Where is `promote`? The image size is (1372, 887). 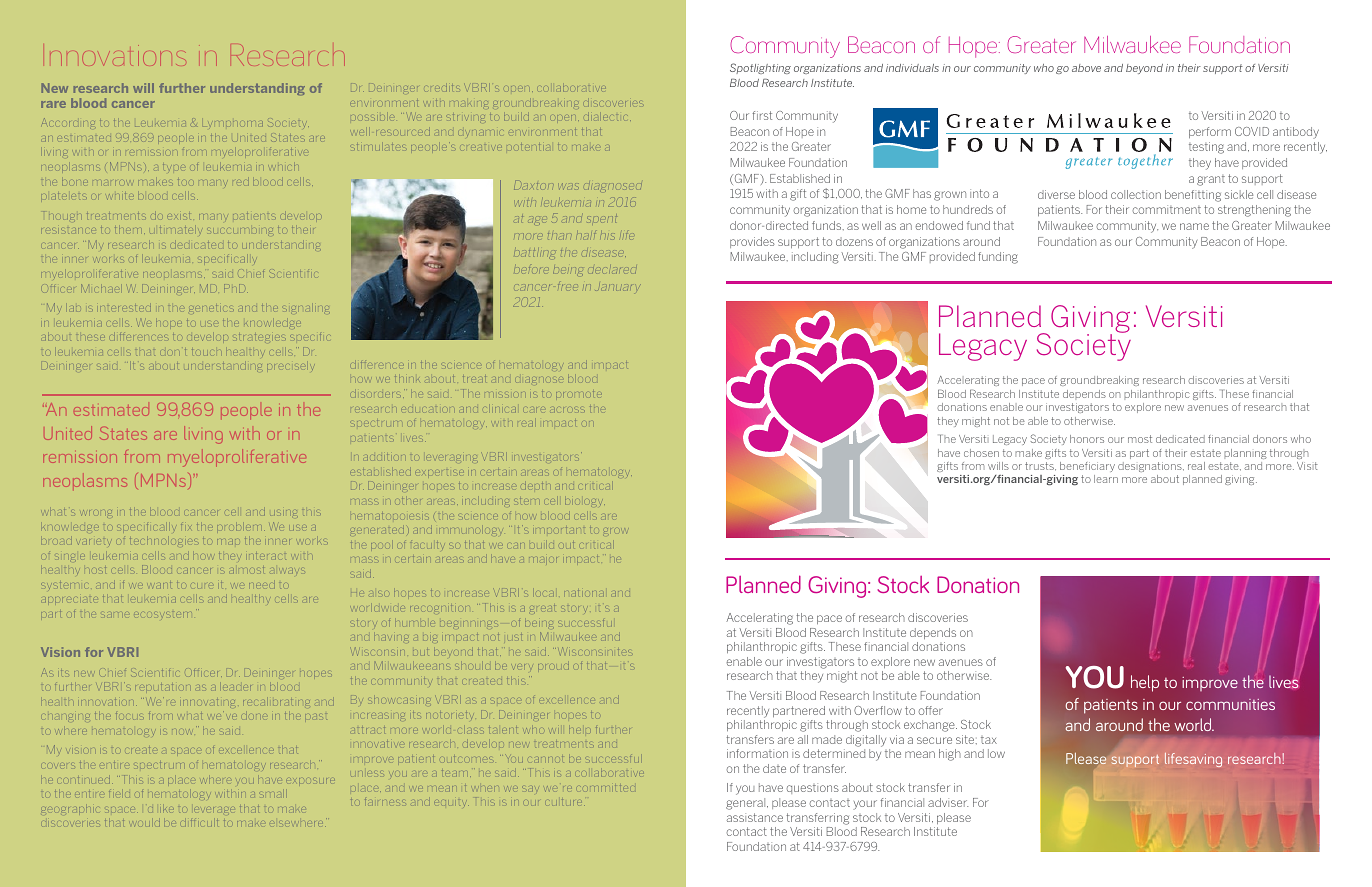 promote is located at coordinates (579, 394).
